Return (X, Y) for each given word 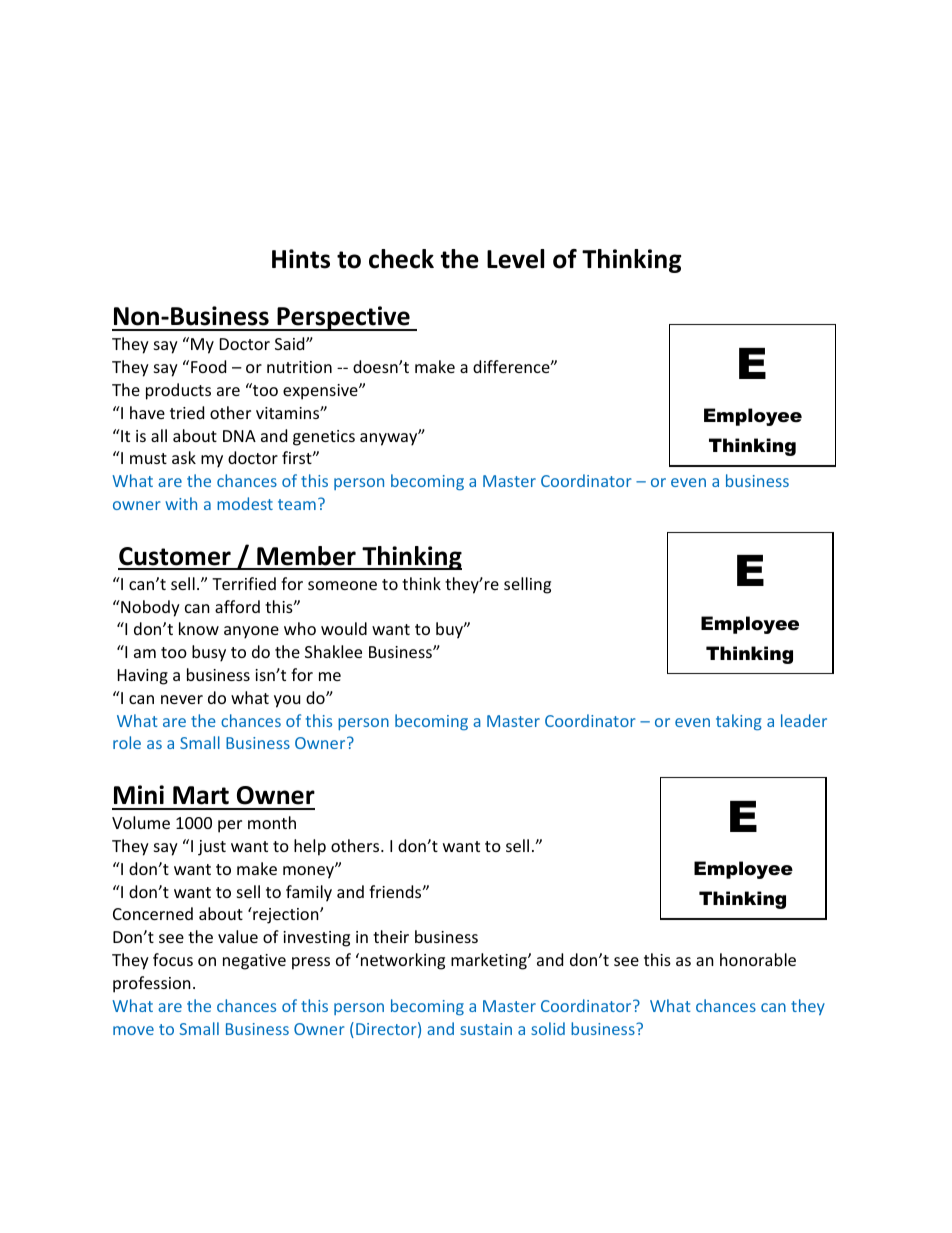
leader (804, 720)
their (391, 936)
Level (515, 259)
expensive (321, 392)
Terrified (244, 583)
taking (739, 722)
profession (152, 984)
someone (342, 585)
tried (187, 412)
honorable (758, 959)
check (401, 259)
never (182, 699)
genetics (324, 438)
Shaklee (333, 651)
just (212, 848)
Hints (301, 259)
